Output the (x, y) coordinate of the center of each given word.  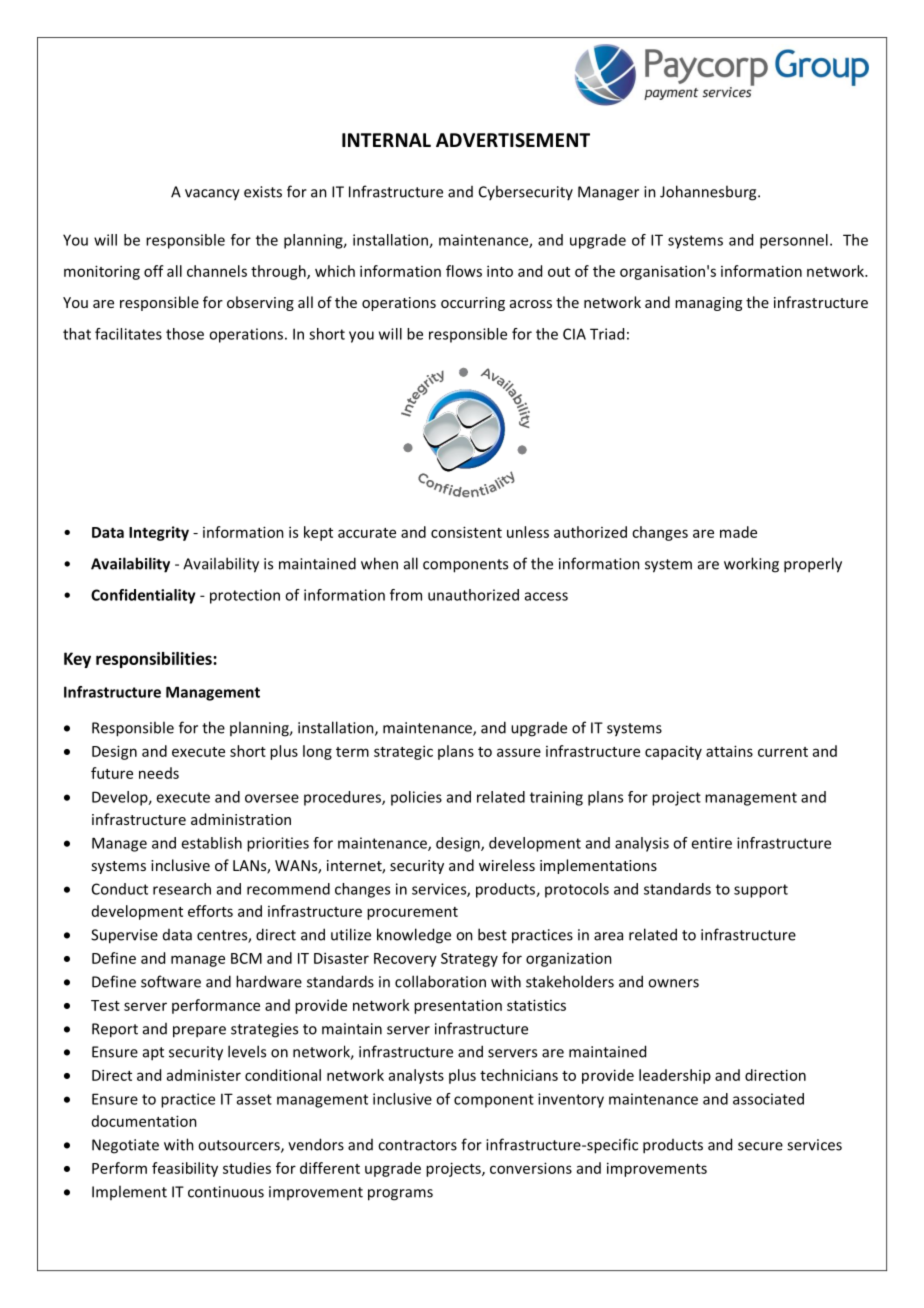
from (406, 595)
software (171, 981)
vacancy (212, 195)
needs (159, 773)
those (185, 334)
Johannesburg (709, 193)
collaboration (440, 981)
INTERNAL (386, 140)
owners (673, 983)
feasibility (185, 1169)
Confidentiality (143, 596)
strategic (403, 752)
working (751, 565)
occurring (473, 304)
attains (729, 751)
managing (708, 304)
